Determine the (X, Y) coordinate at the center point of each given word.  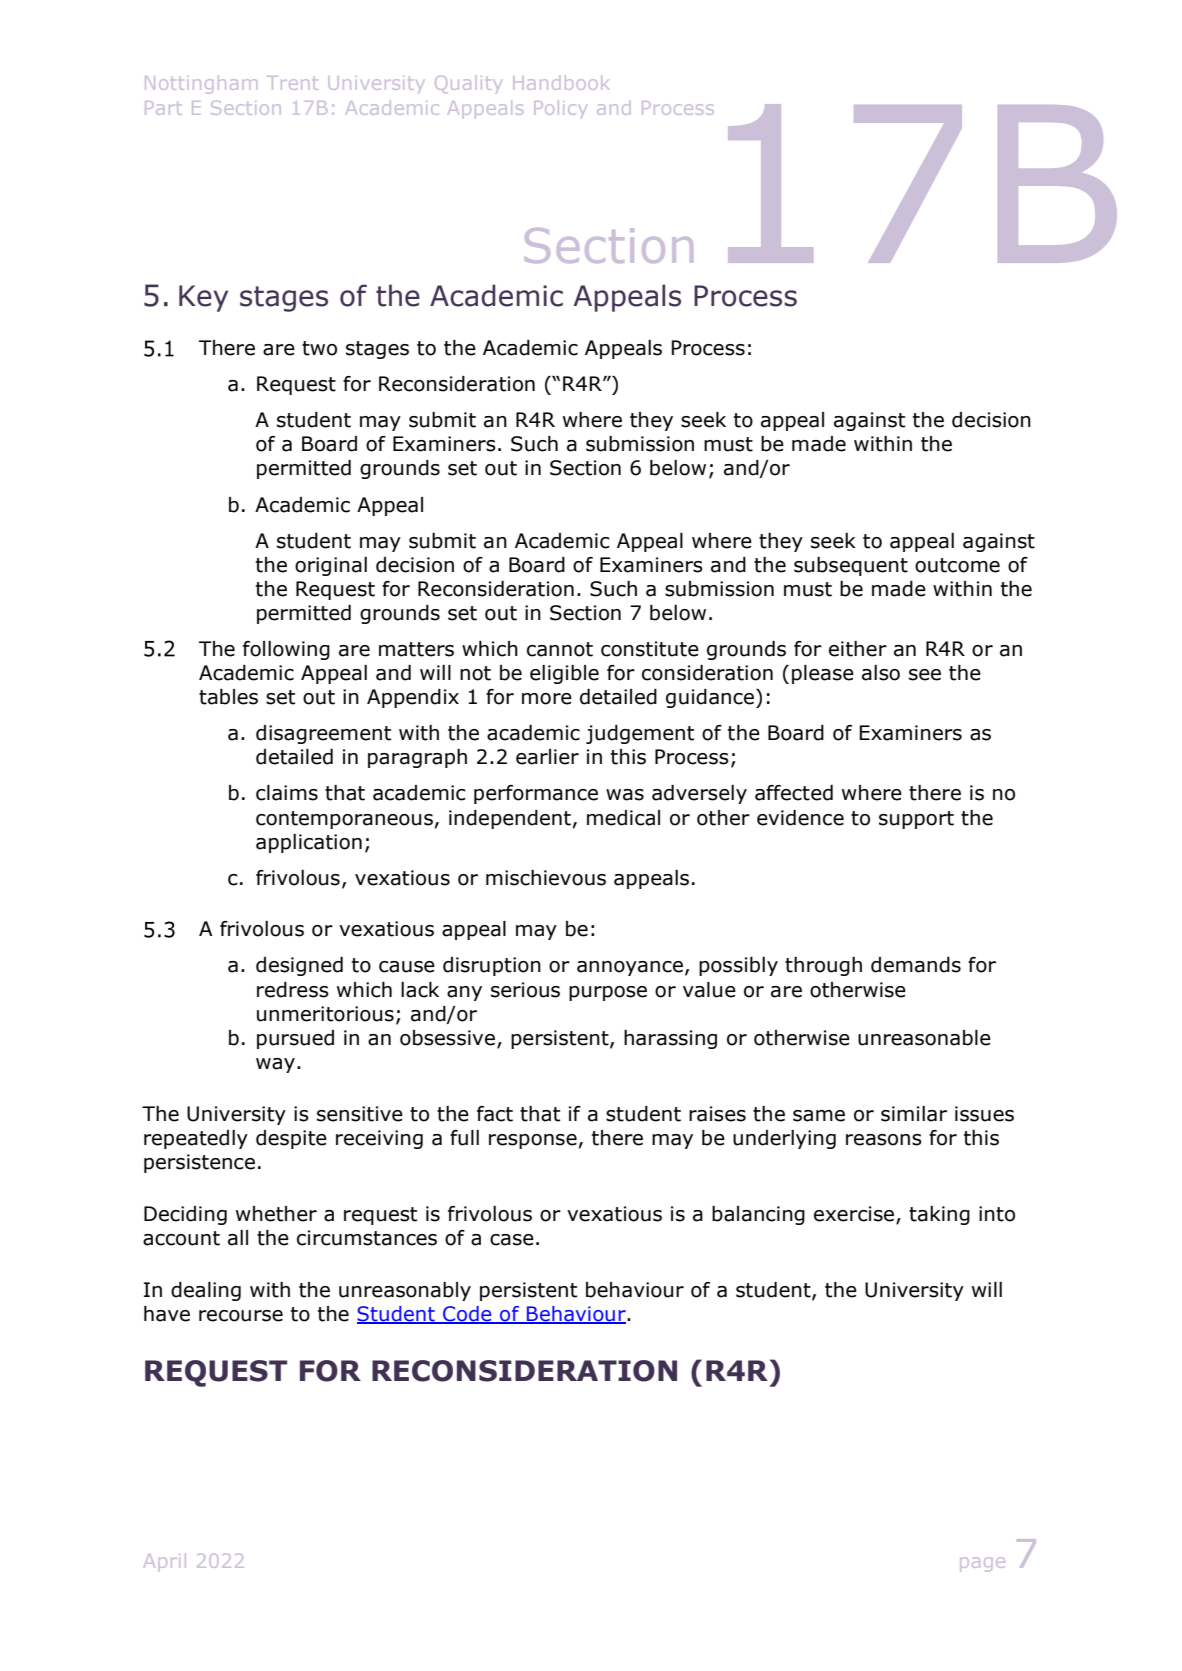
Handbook (561, 82)
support (916, 820)
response (533, 1141)
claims (287, 793)
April (165, 1560)
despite (291, 1139)
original (331, 566)
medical (623, 818)
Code (467, 1315)
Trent (292, 83)
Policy (561, 109)
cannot (560, 649)
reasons (884, 1140)
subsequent (851, 566)
